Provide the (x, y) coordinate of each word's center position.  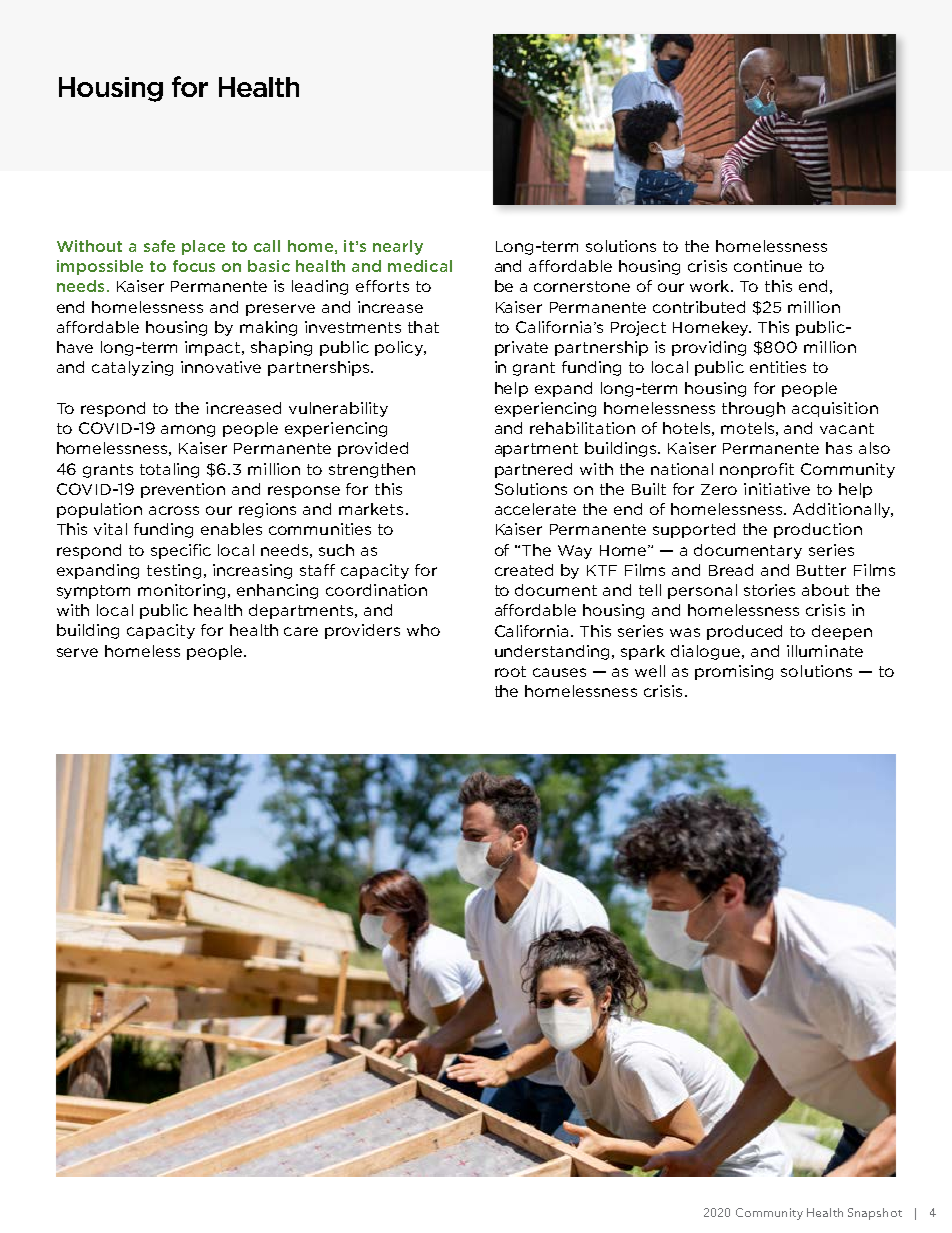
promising (734, 672)
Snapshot (875, 1214)
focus (194, 266)
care (301, 631)
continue (768, 266)
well (650, 671)
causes (559, 672)
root (510, 671)
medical (420, 266)
